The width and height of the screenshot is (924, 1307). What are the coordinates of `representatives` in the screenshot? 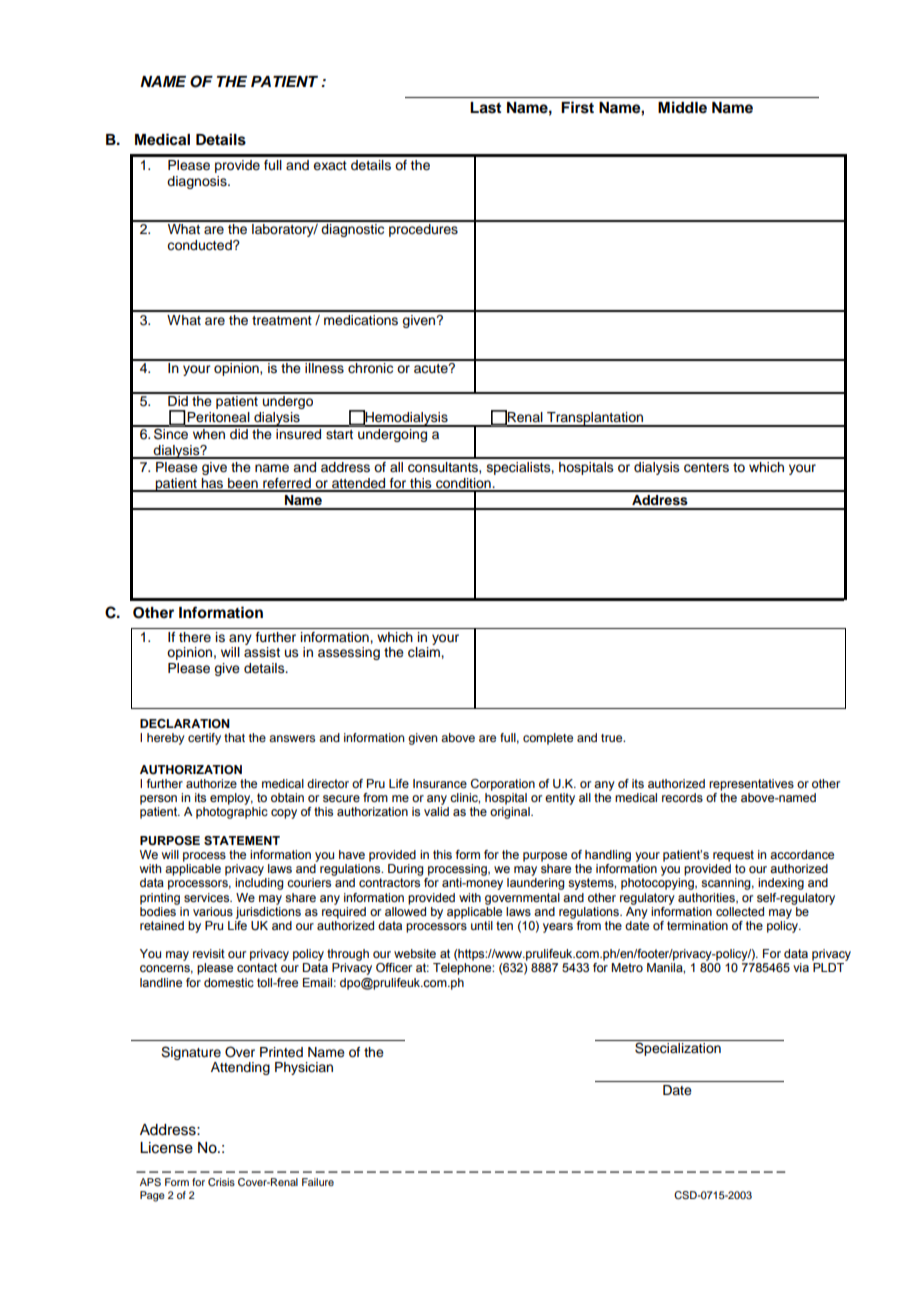 It's located at (751, 785).
